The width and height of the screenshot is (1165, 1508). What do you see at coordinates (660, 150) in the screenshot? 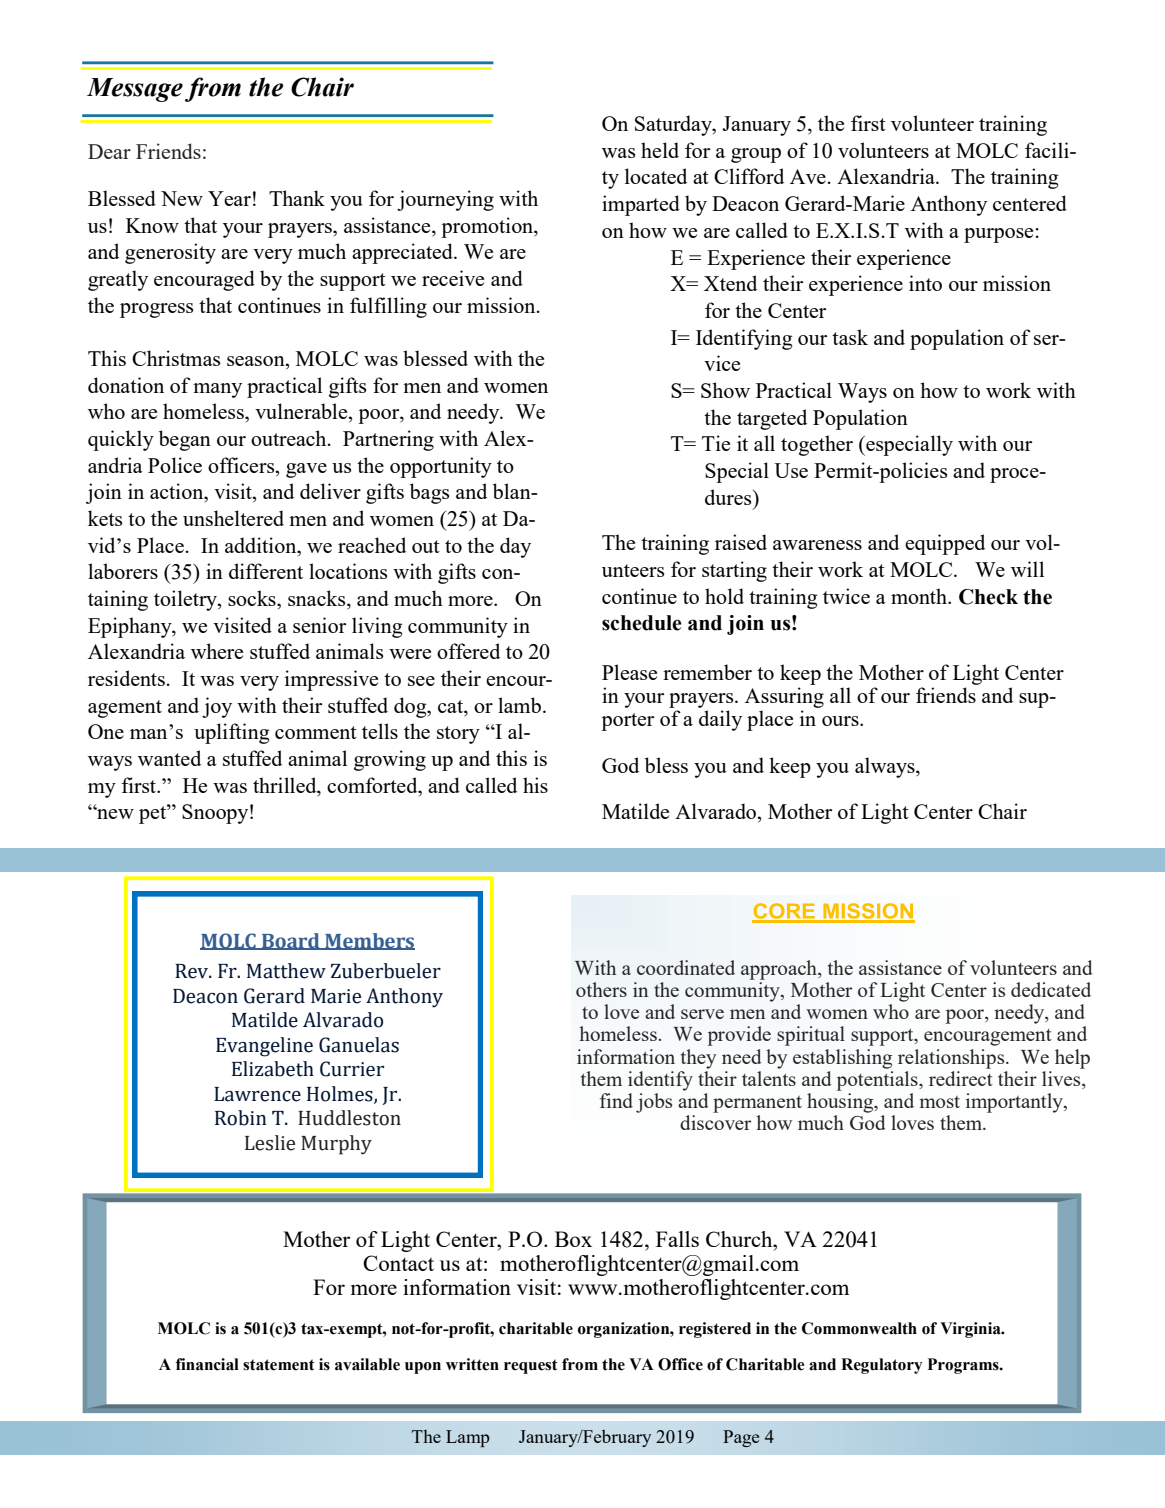
I see `held` at bounding box center [660, 150].
